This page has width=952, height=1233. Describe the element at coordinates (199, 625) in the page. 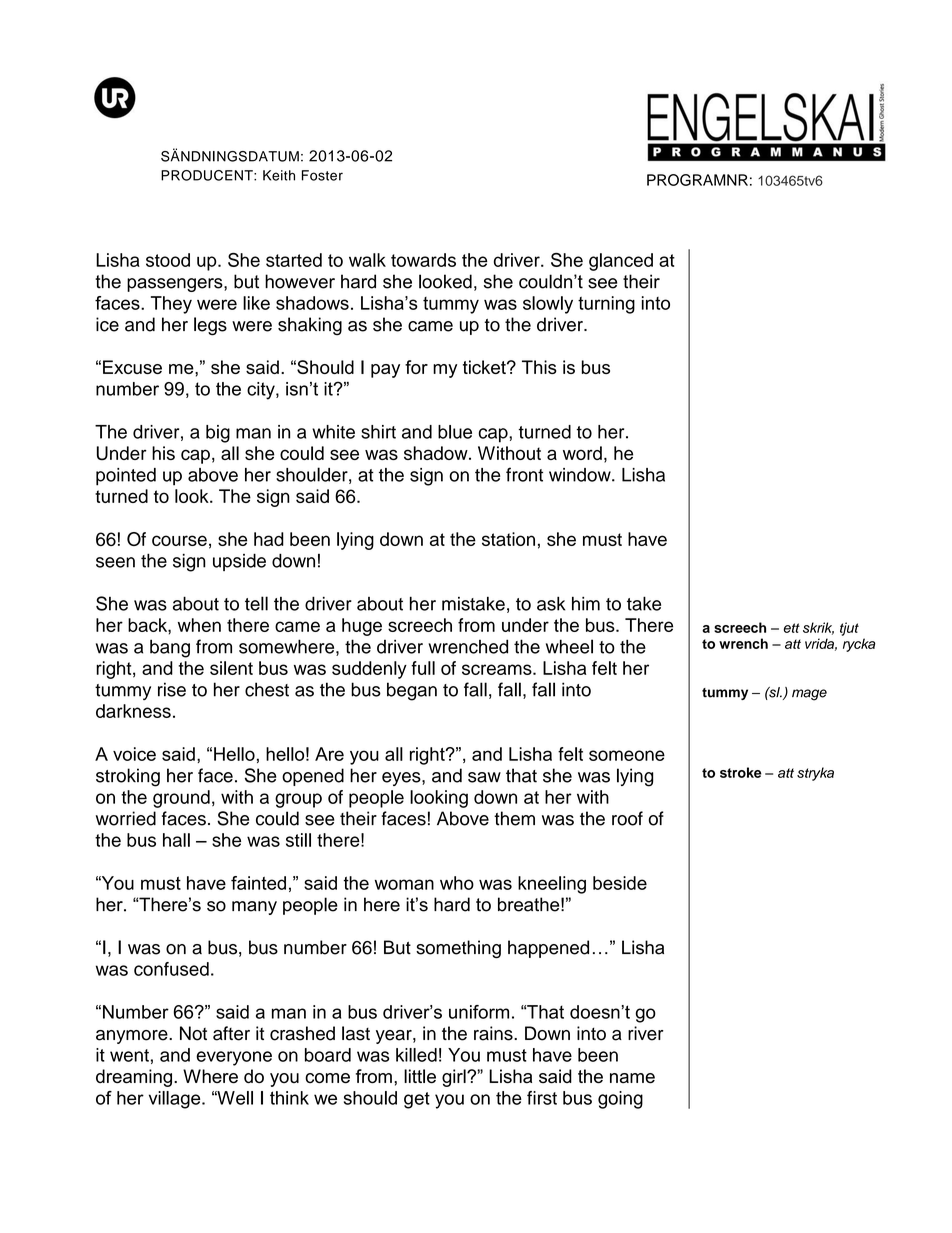

I see `when` at that location.
